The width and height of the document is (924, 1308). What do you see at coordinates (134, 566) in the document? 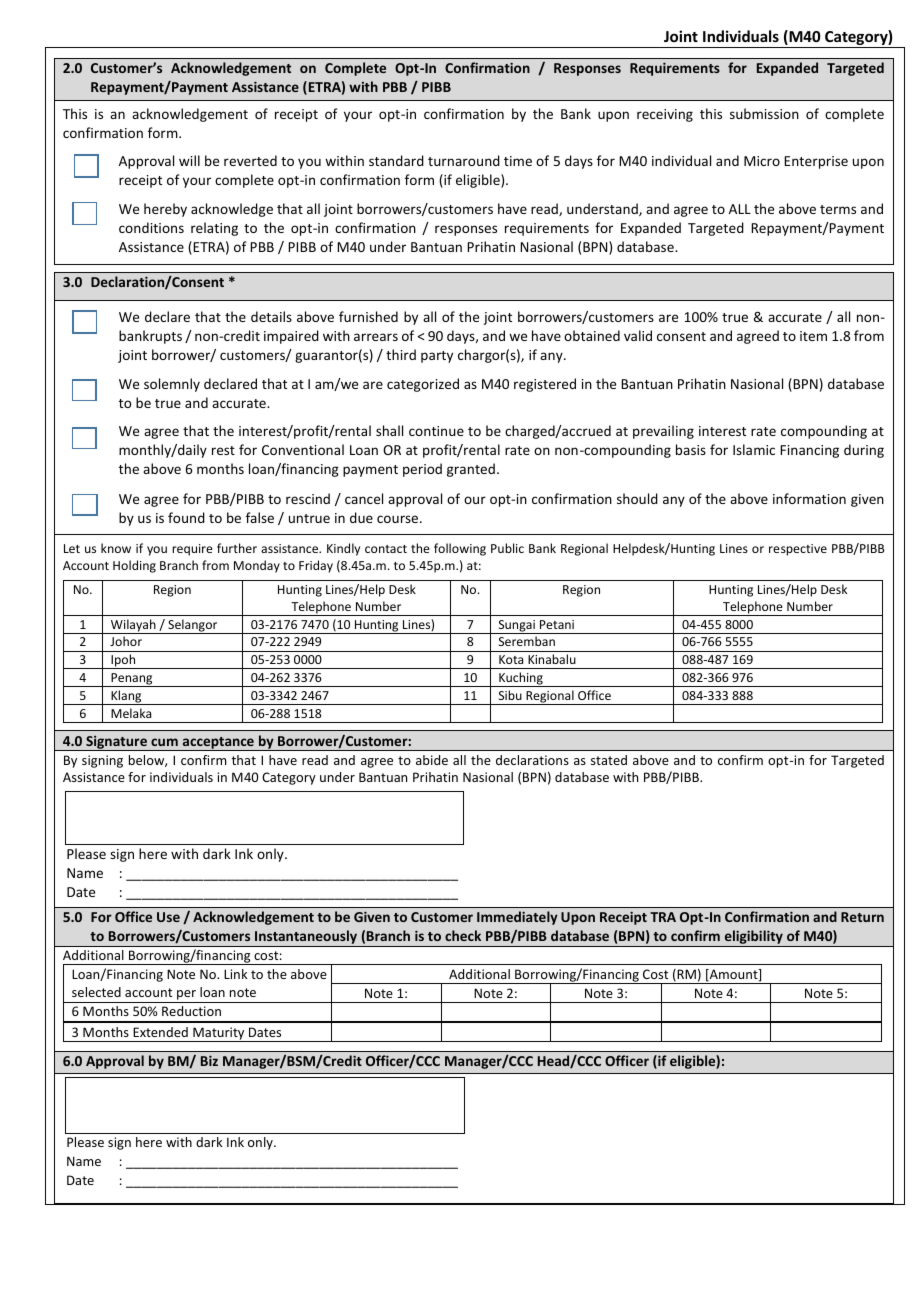
I see `Holding` at bounding box center [134, 566].
